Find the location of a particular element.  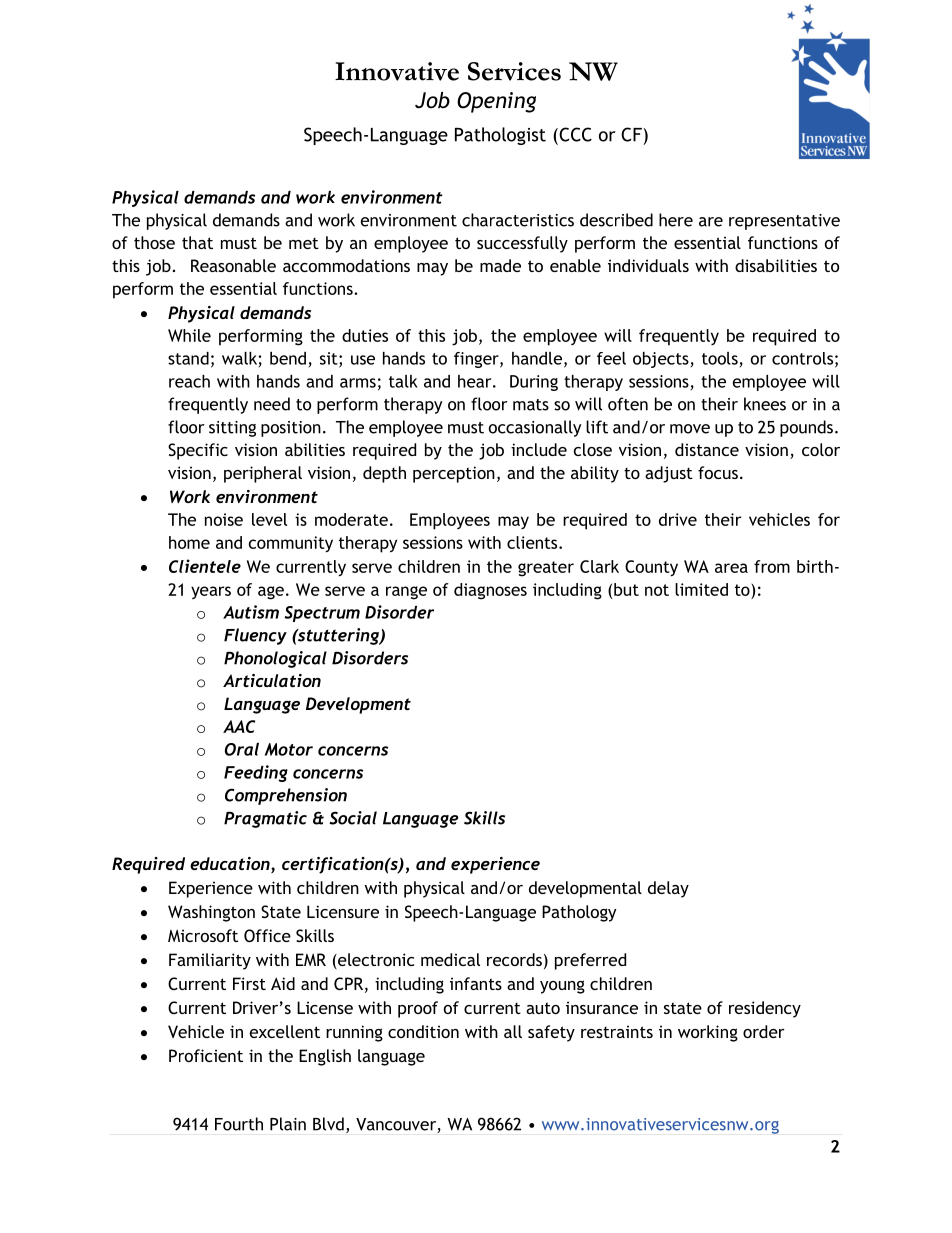

representative is located at coordinates (784, 222).
